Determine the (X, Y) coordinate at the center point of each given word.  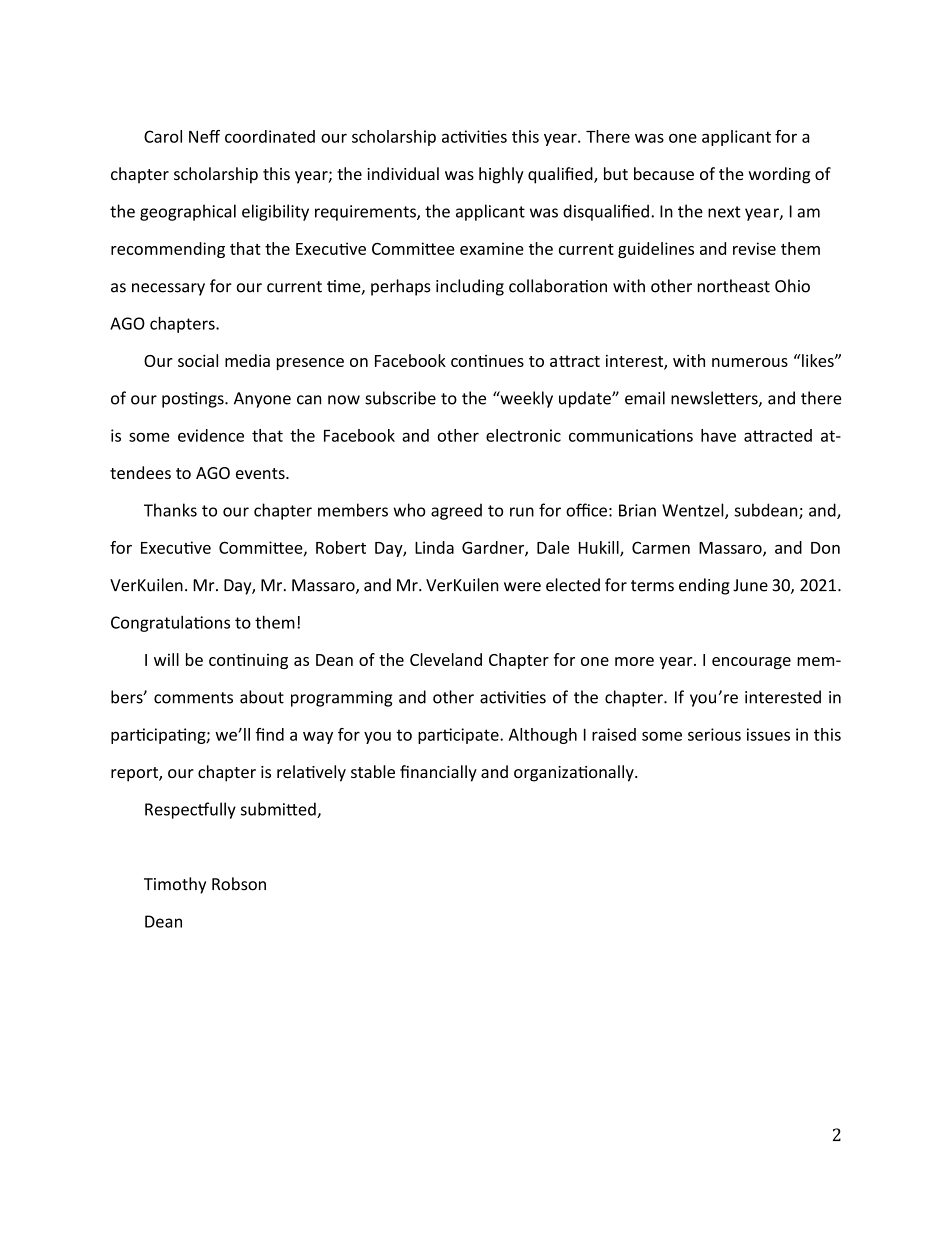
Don (825, 548)
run (522, 512)
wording (779, 175)
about (262, 697)
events (261, 473)
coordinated (270, 136)
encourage (751, 663)
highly (501, 175)
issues (768, 734)
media (247, 360)
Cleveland (446, 659)
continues (487, 361)
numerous (750, 362)
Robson (239, 884)
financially (438, 773)
